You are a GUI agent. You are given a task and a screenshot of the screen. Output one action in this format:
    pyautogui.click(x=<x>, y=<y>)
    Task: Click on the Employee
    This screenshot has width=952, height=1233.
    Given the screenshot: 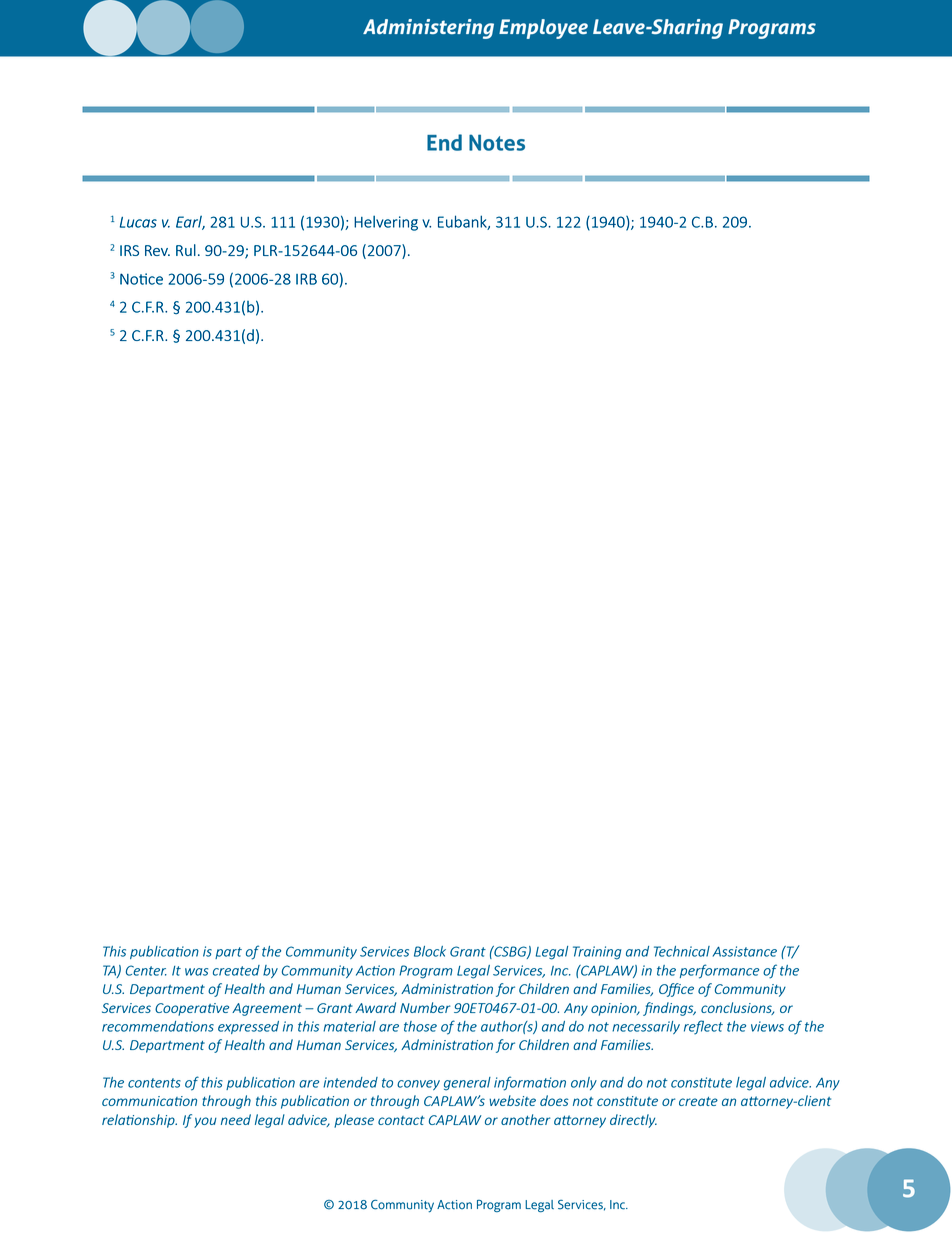 What is the action you would take?
    pyautogui.click(x=543, y=29)
